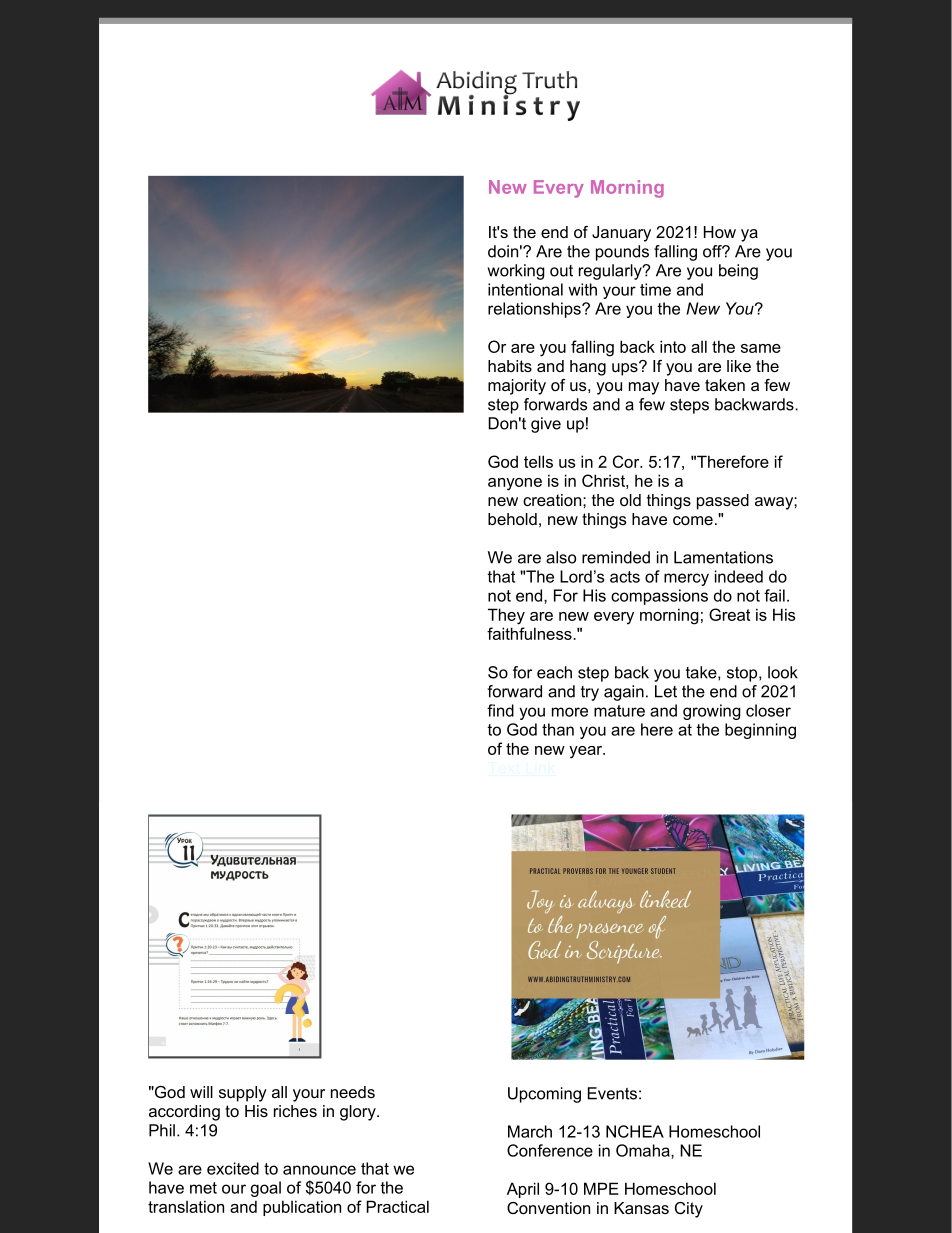 Image resolution: width=952 pixels, height=1233 pixels. What do you see at coordinates (712, 712) in the screenshot?
I see `growing` at bounding box center [712, 712].
